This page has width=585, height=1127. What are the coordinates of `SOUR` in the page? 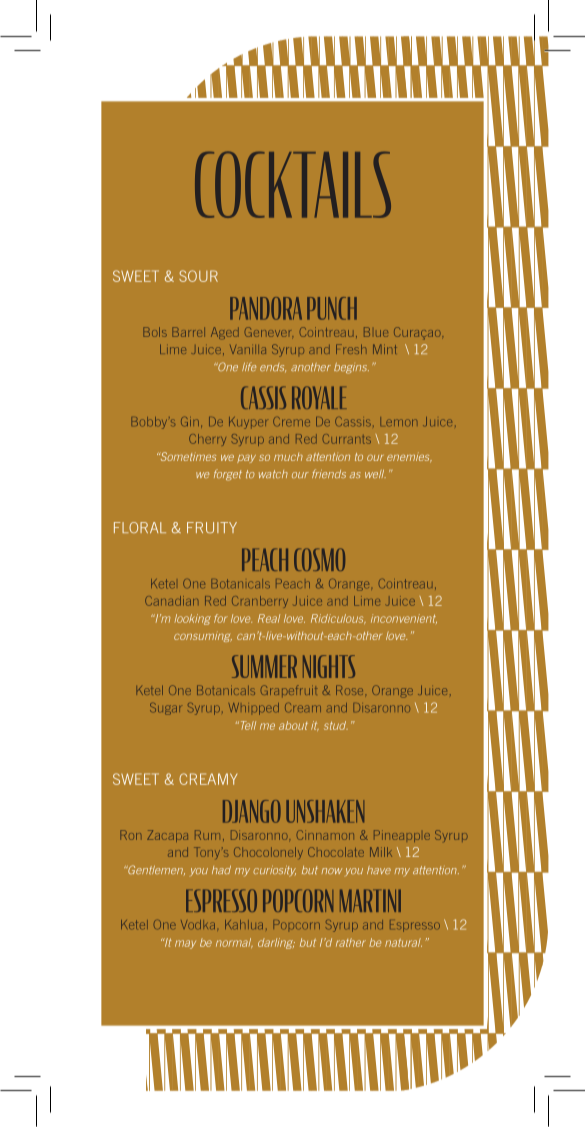 It's located at (198, 276).
